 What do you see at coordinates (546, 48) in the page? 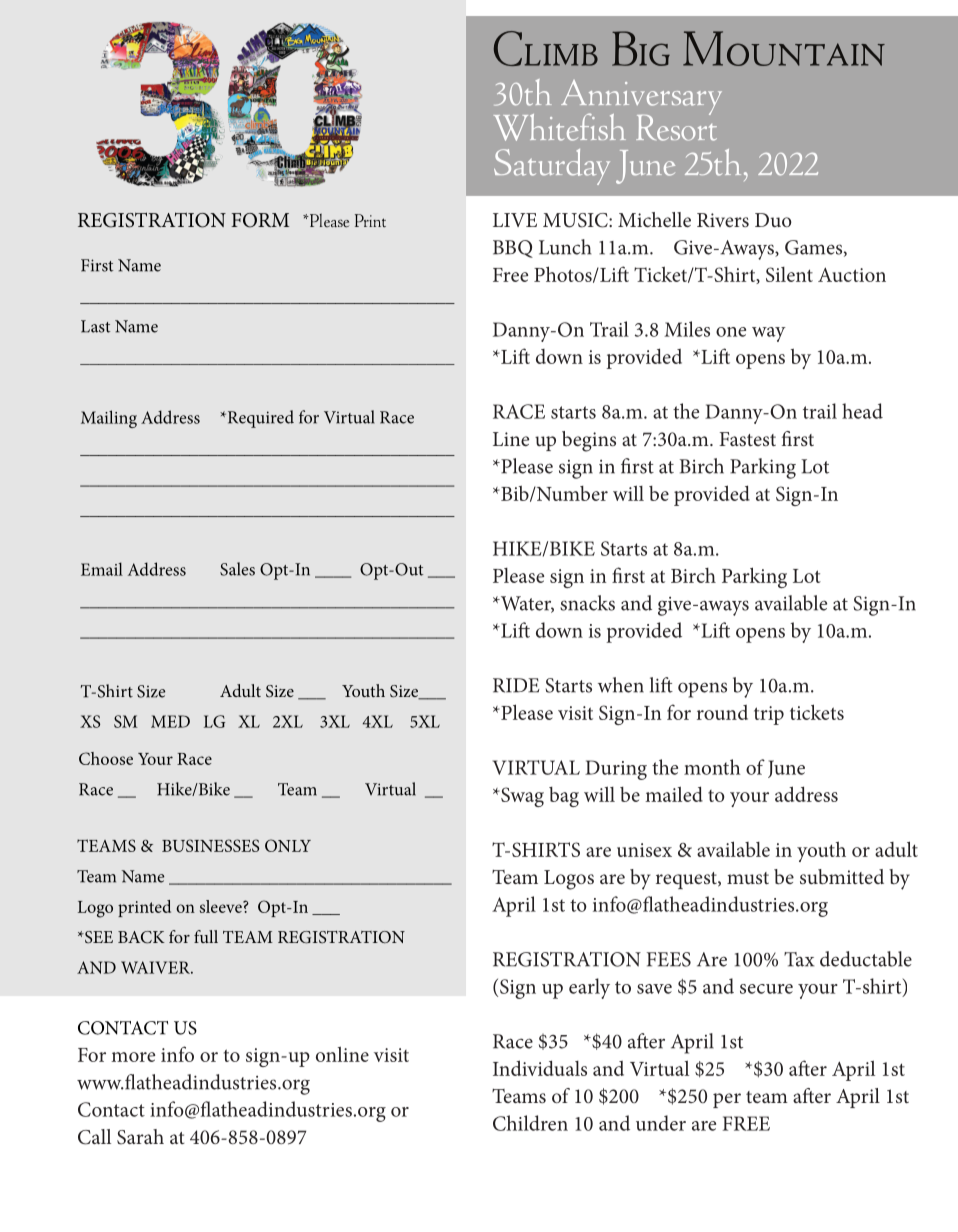
I see `Climb` at bounding box center [546, 48].
